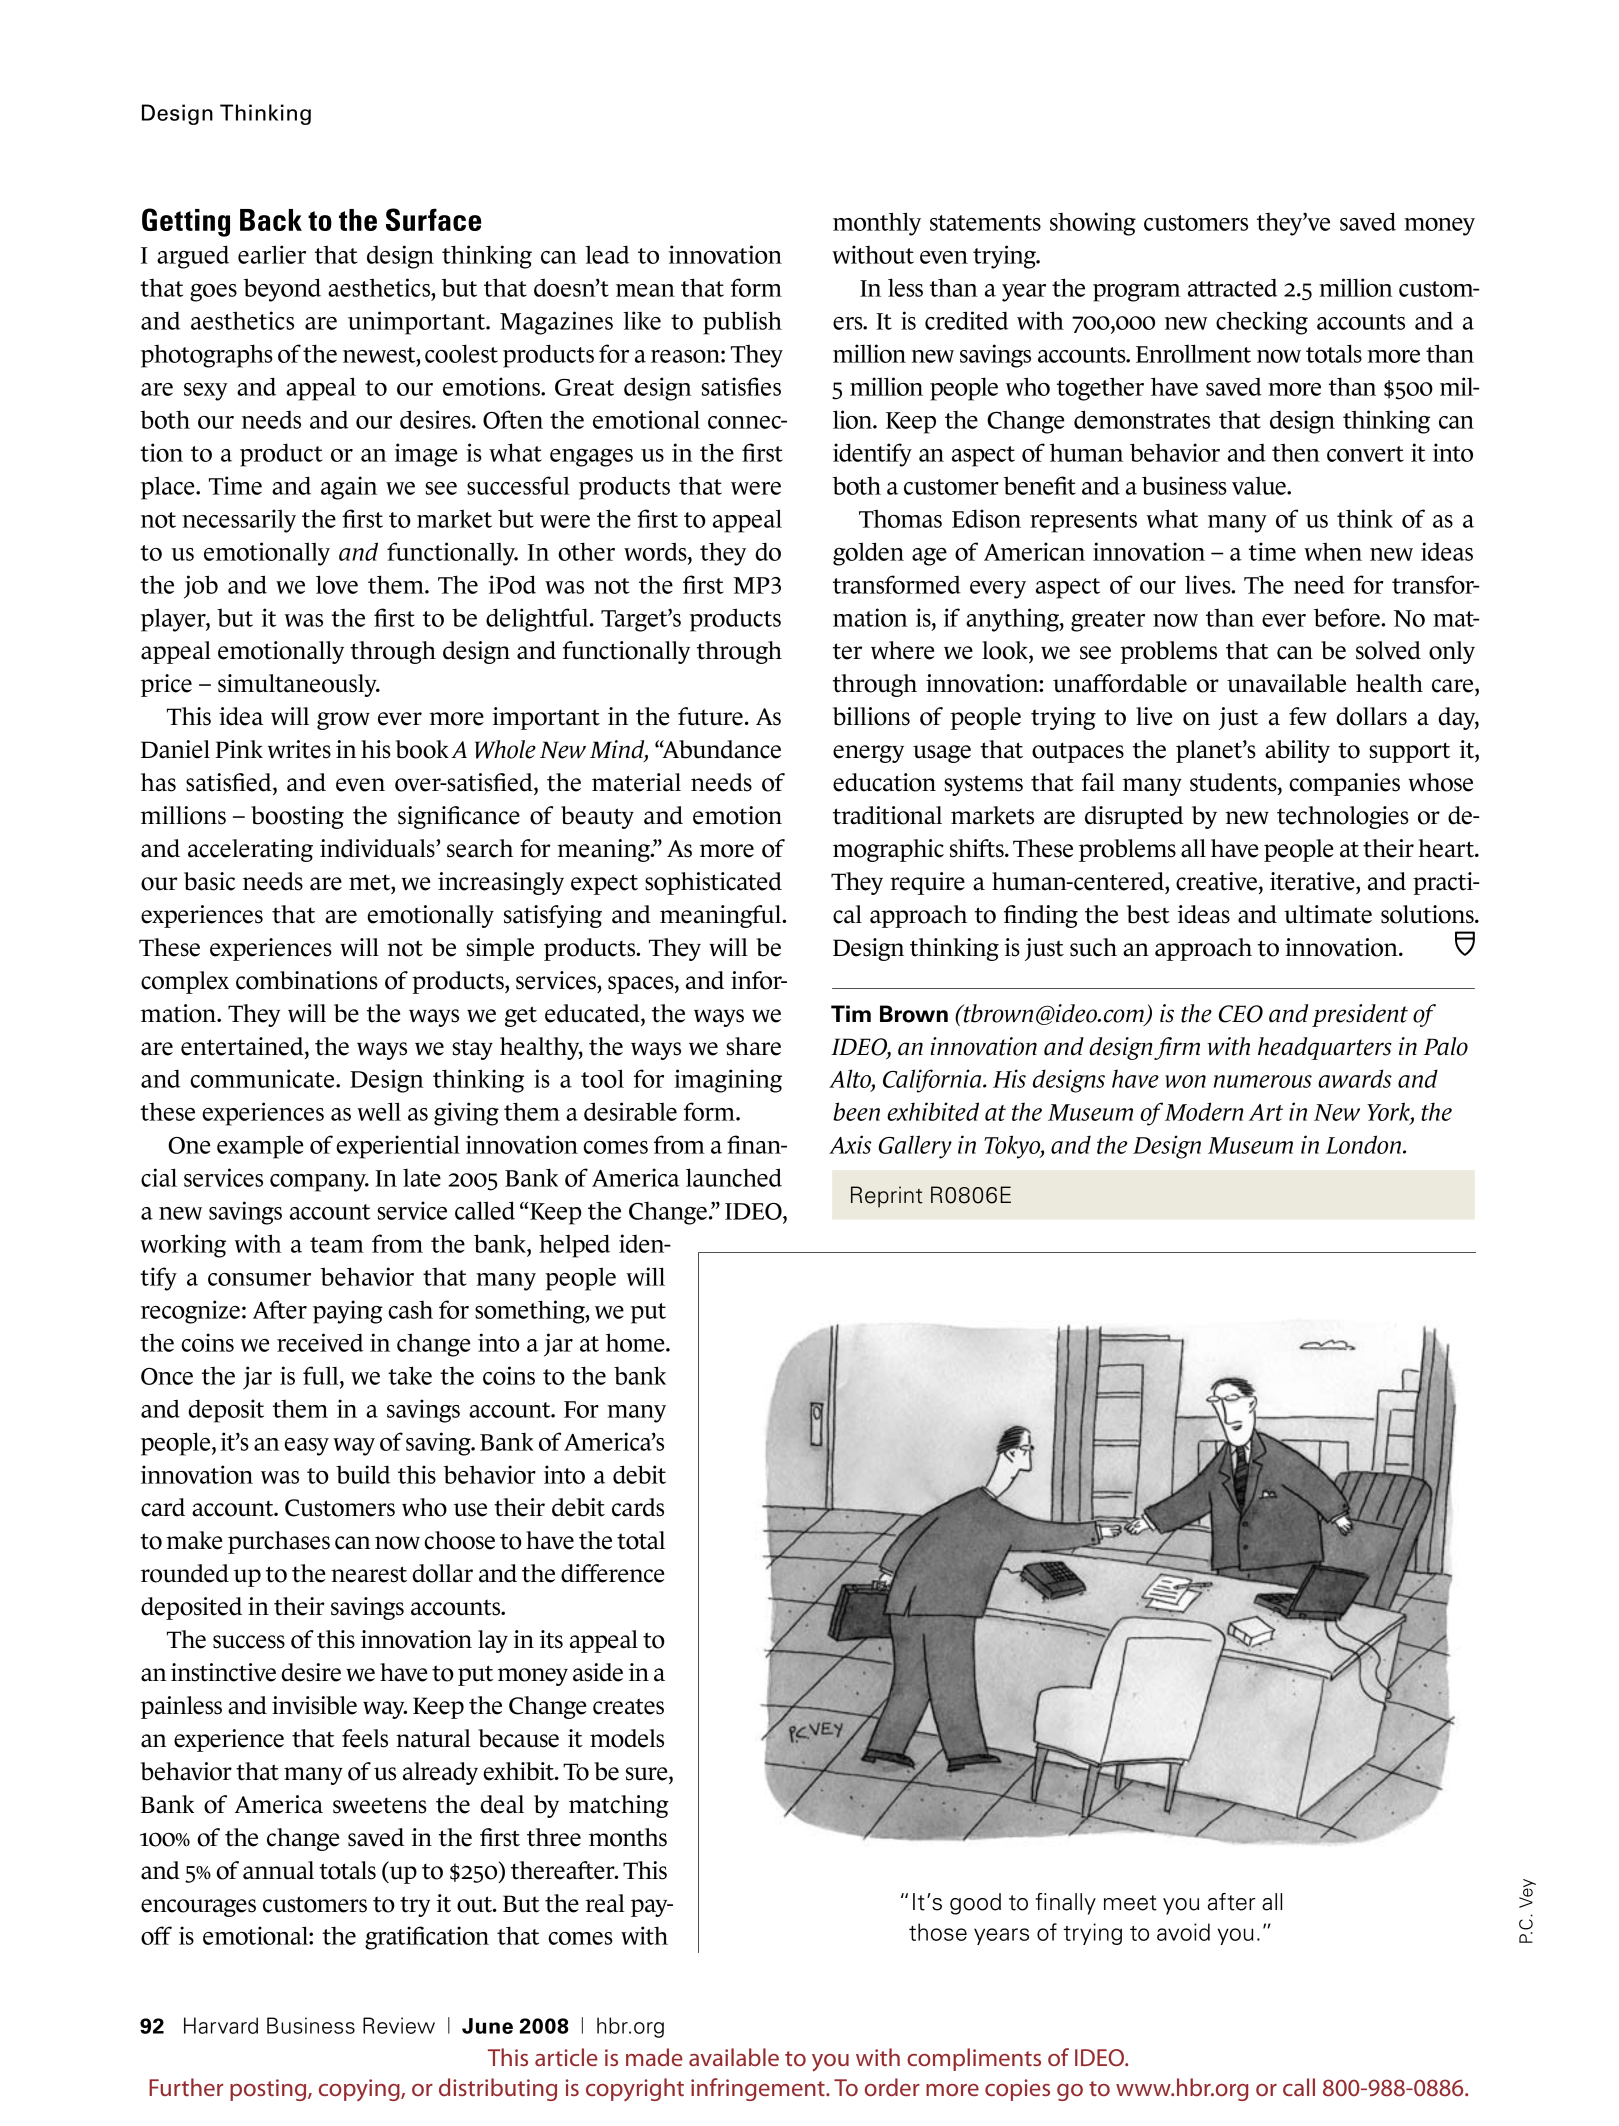 This screenshot has height=2126, width=1619. Describe the element at coordinates (399, 2025) in the screenshot. I see `Review` at that location.
